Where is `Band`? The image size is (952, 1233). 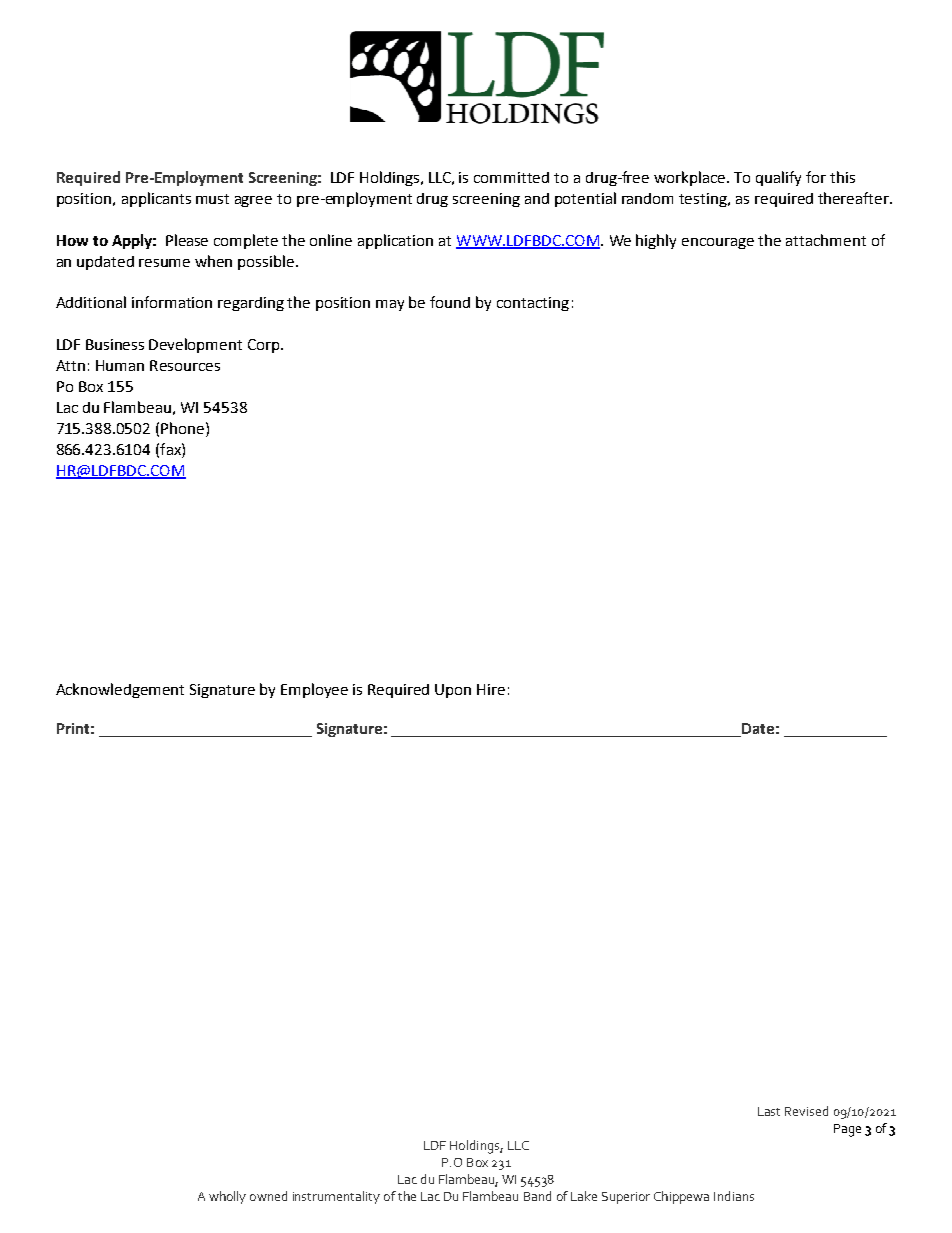 Band is located at coordinates (537, 1196).
